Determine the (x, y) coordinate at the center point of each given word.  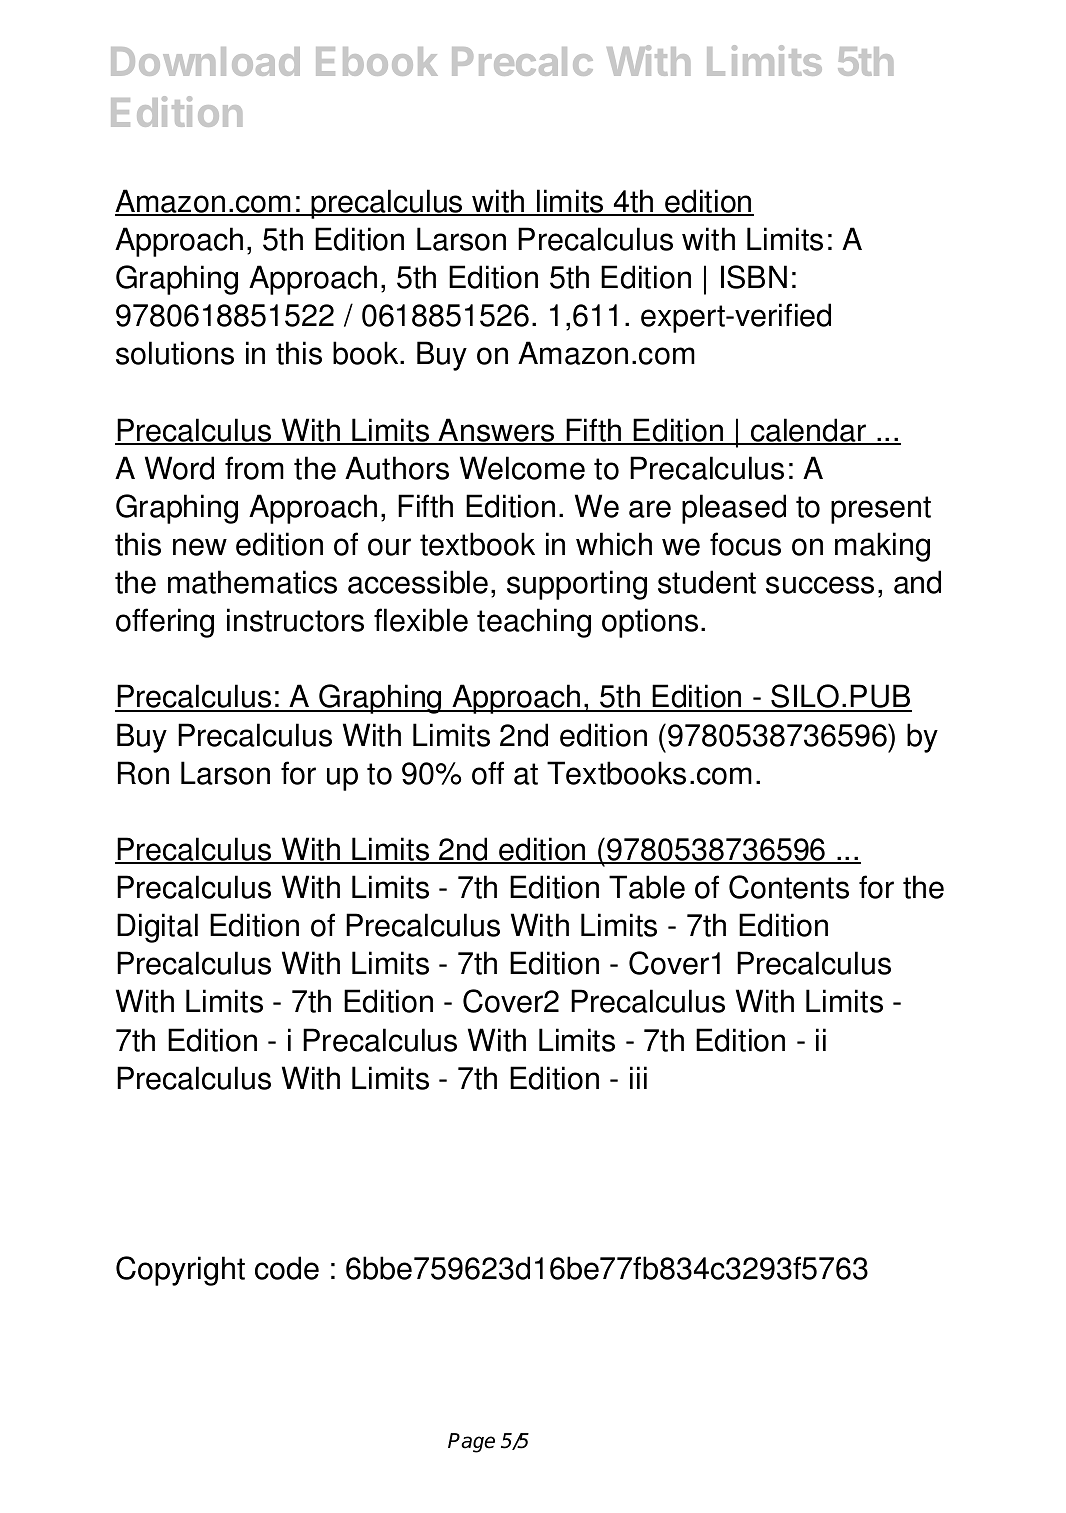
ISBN (754, 277)
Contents (789, 887)
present (881, 510)
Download (205, 61)
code (287, 1268)
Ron (143, 773)
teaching (534, 623)
